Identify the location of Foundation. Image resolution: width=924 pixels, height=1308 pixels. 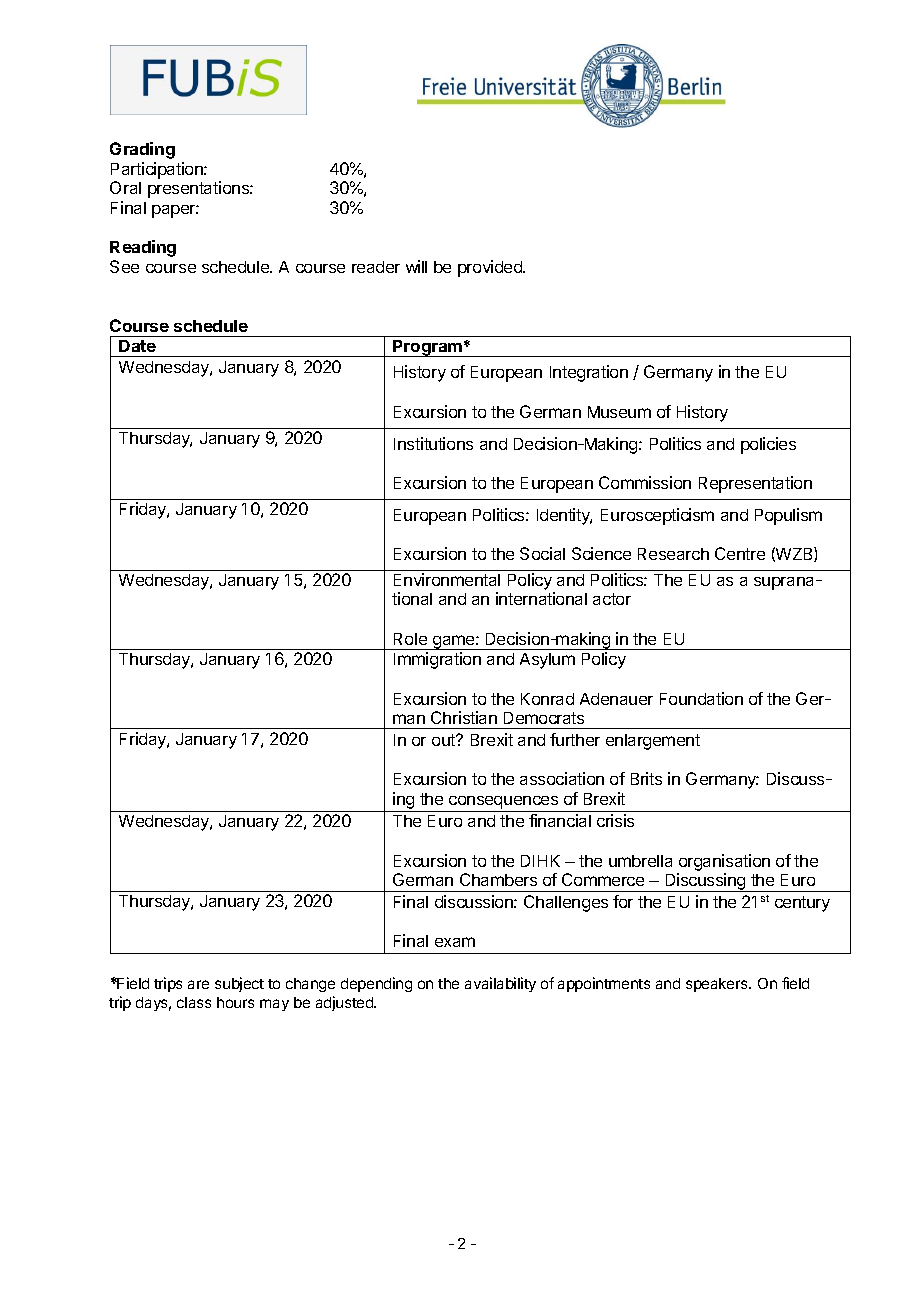
(701, 698).
